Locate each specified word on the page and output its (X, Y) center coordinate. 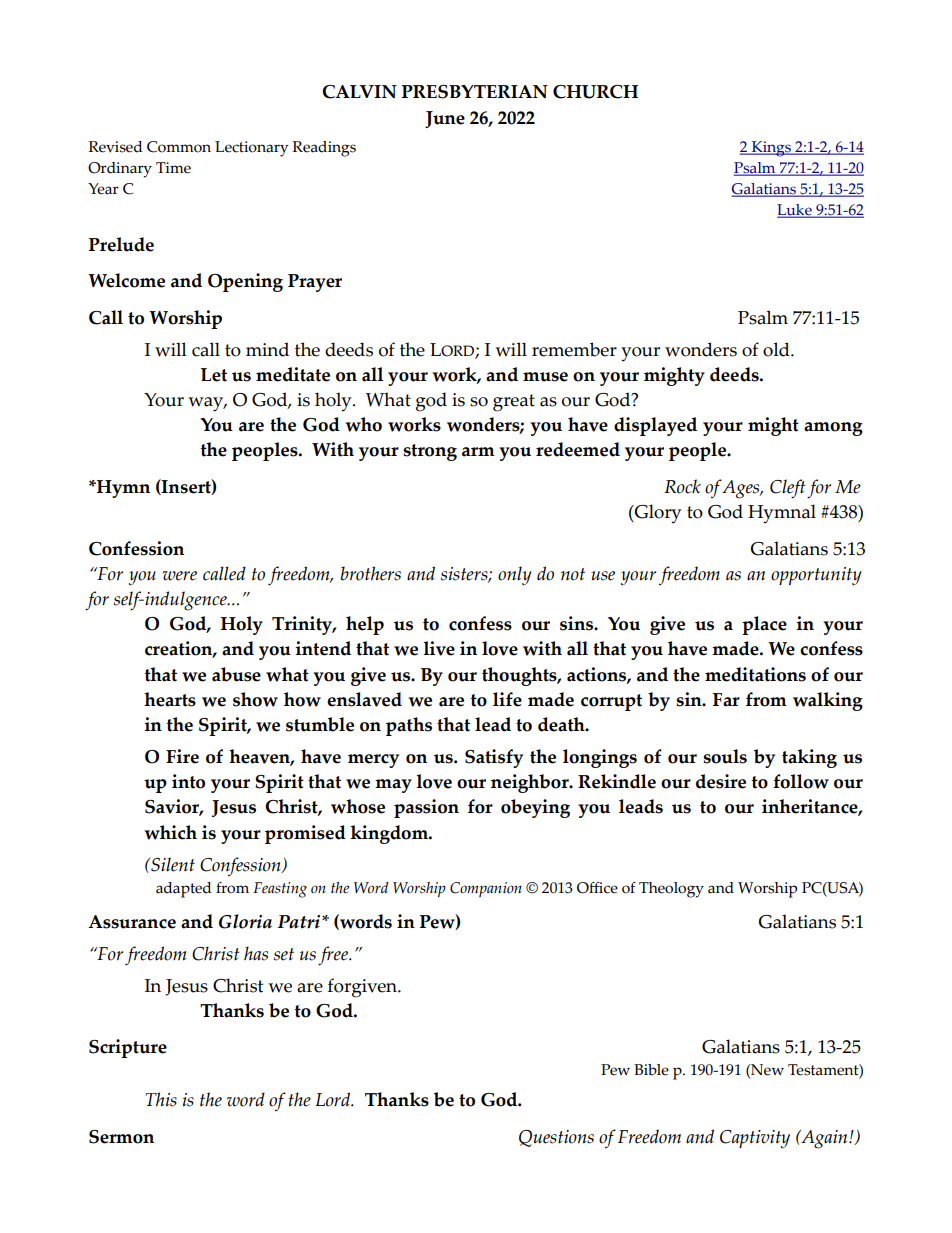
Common (179, 147)
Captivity (755, 1139)
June (445, 119)
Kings (771, 149)
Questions (556, 1138)
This (161, 1099)
